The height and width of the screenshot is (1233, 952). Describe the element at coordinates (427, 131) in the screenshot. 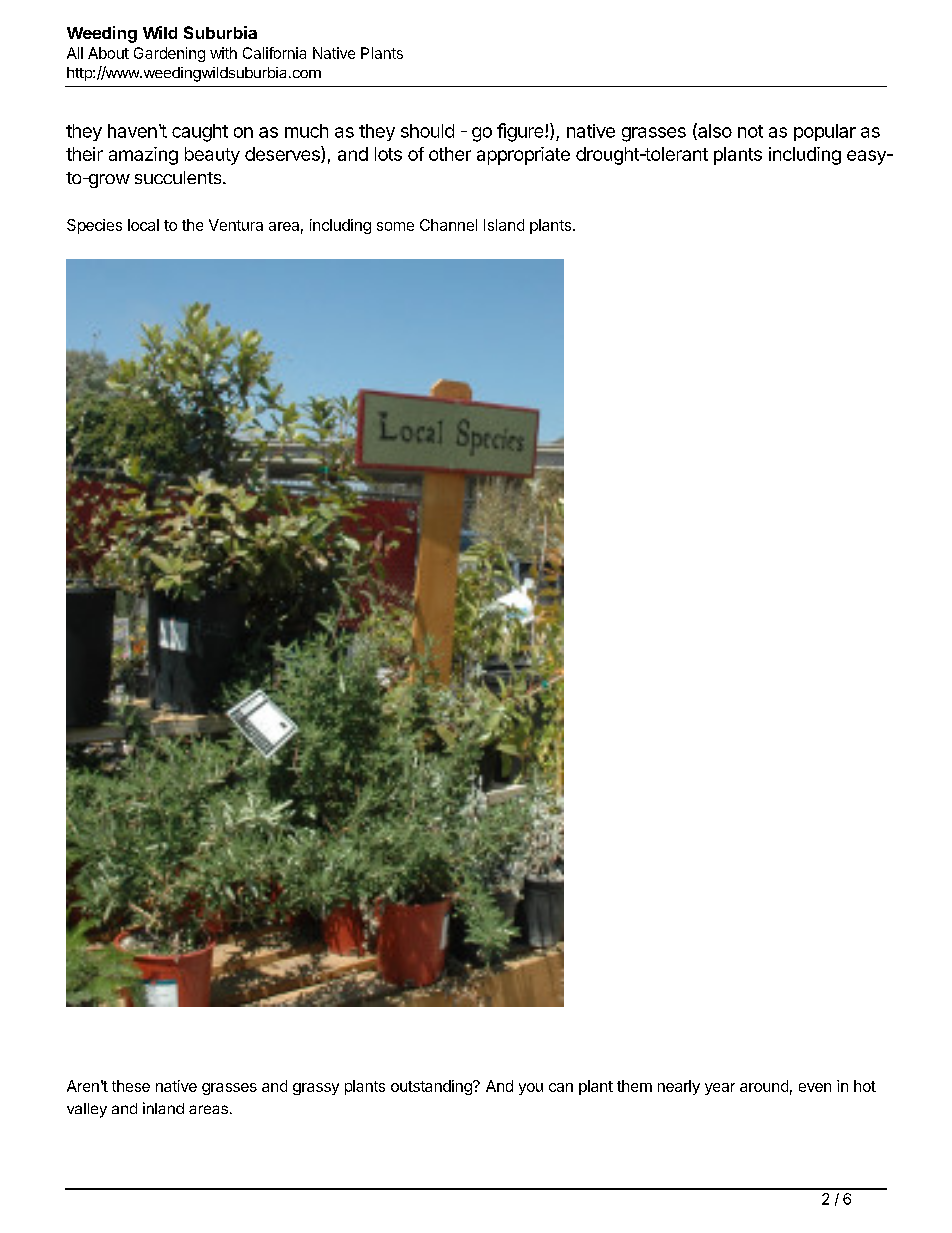

I see `should` at that location.
